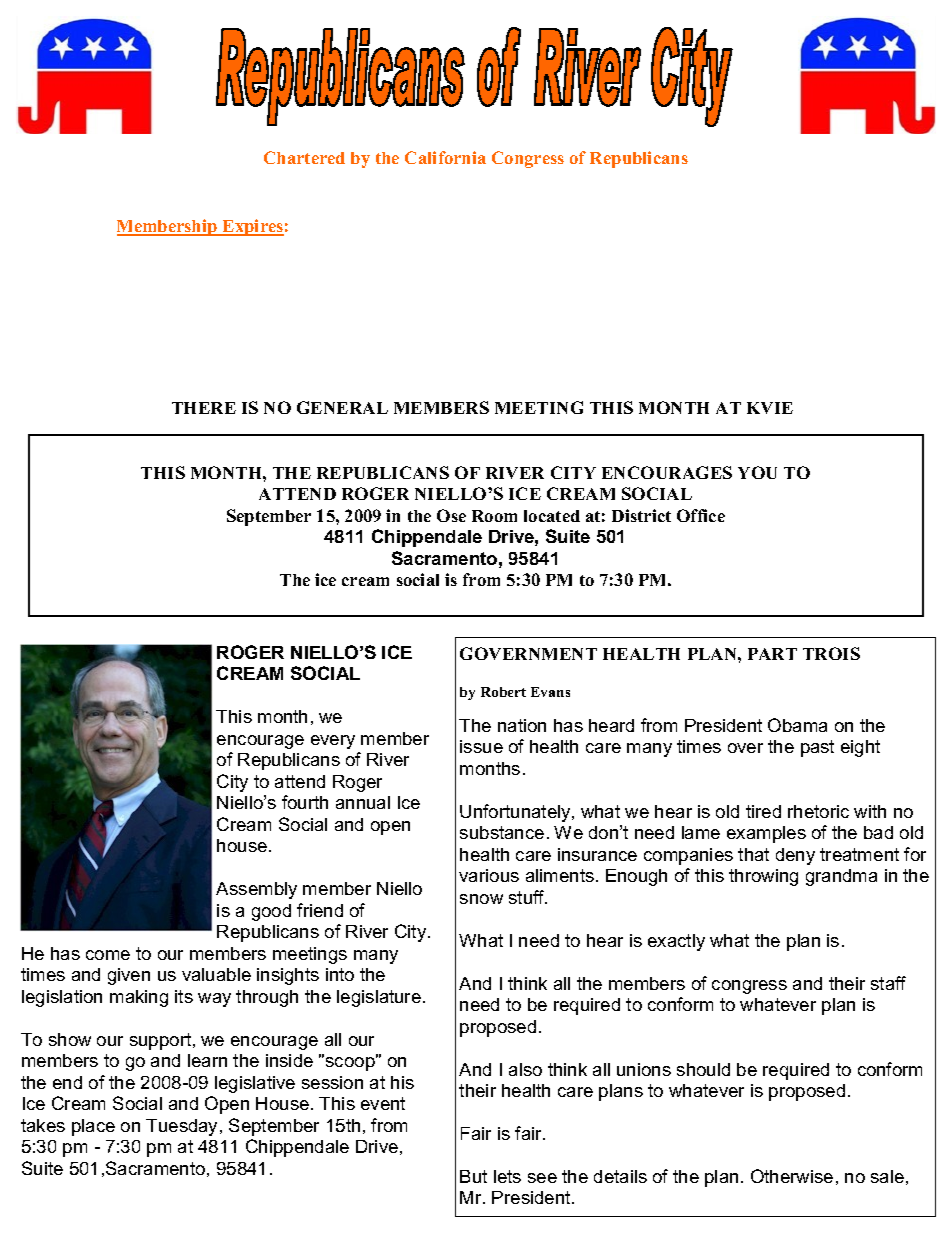 The image size is (952, 1233). Describe the element at coordinates (256, 890) in the document. I see `Assembly` at that location.
